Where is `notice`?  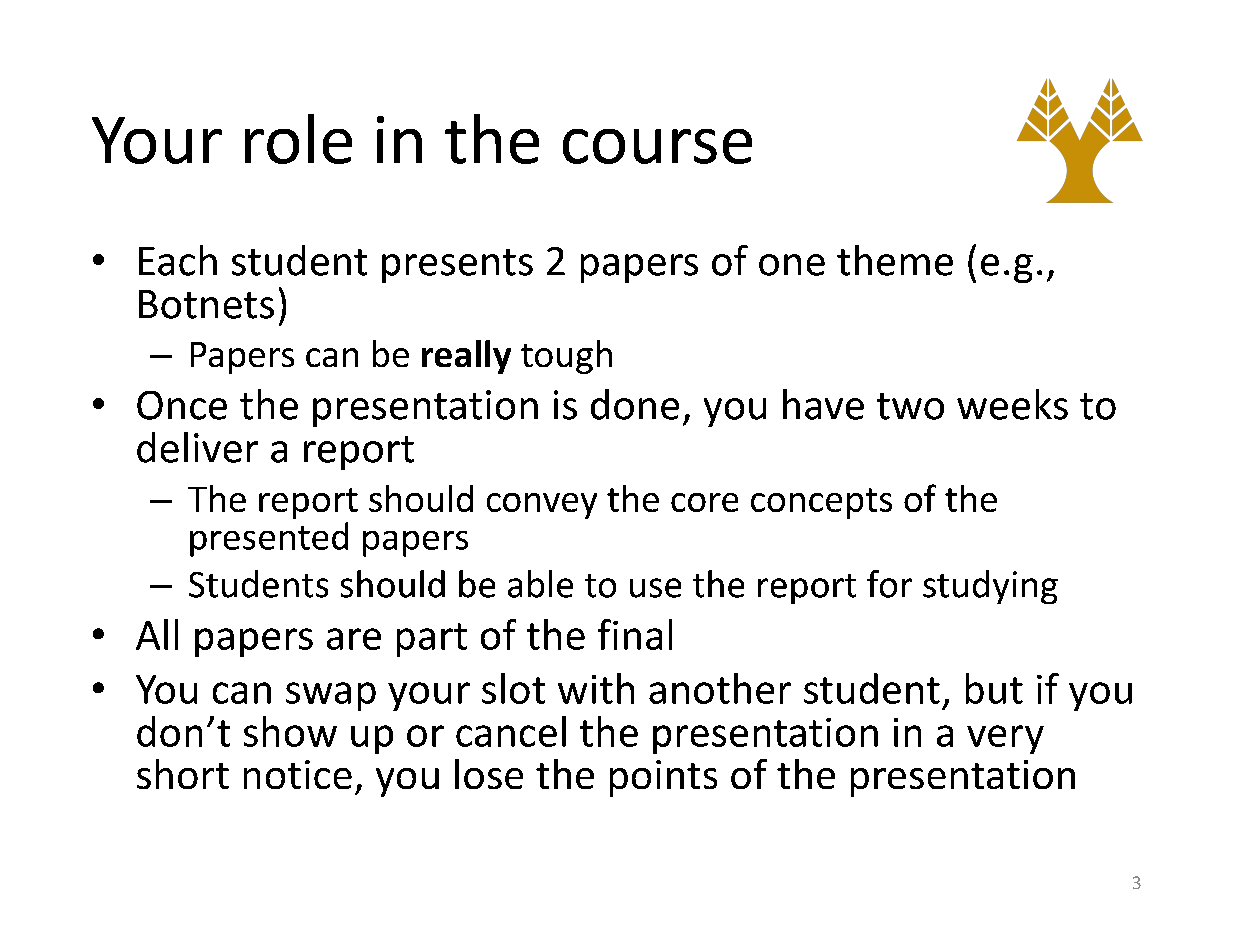
notice is located at coordinates (298, 774).
